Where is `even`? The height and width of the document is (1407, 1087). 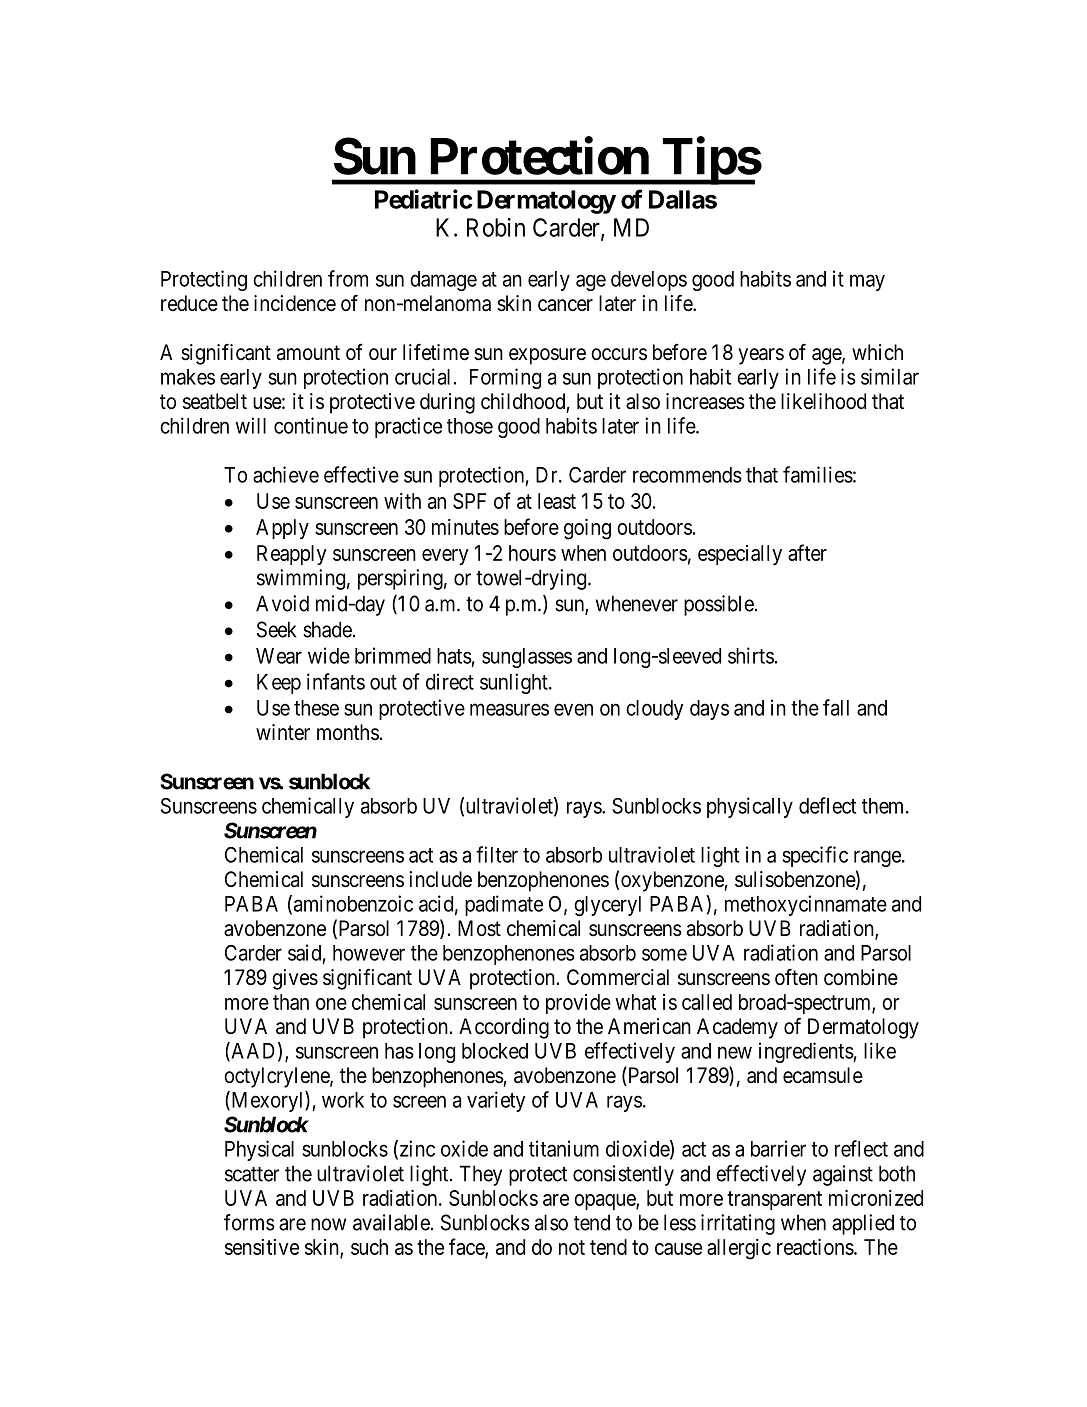
even is located at coordinates (573, 709).
